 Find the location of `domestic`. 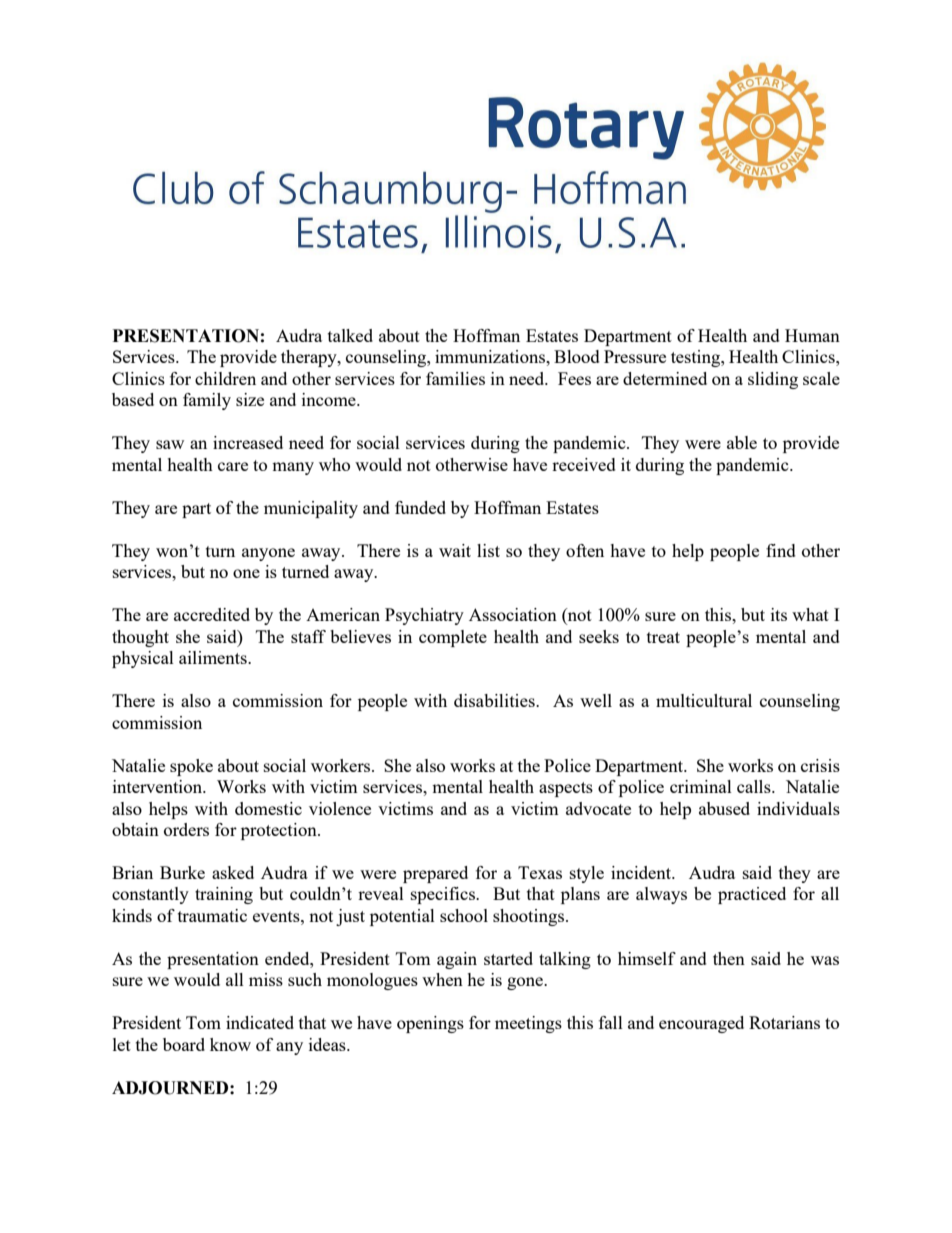

domestic is located at coordinates (268, 808).
